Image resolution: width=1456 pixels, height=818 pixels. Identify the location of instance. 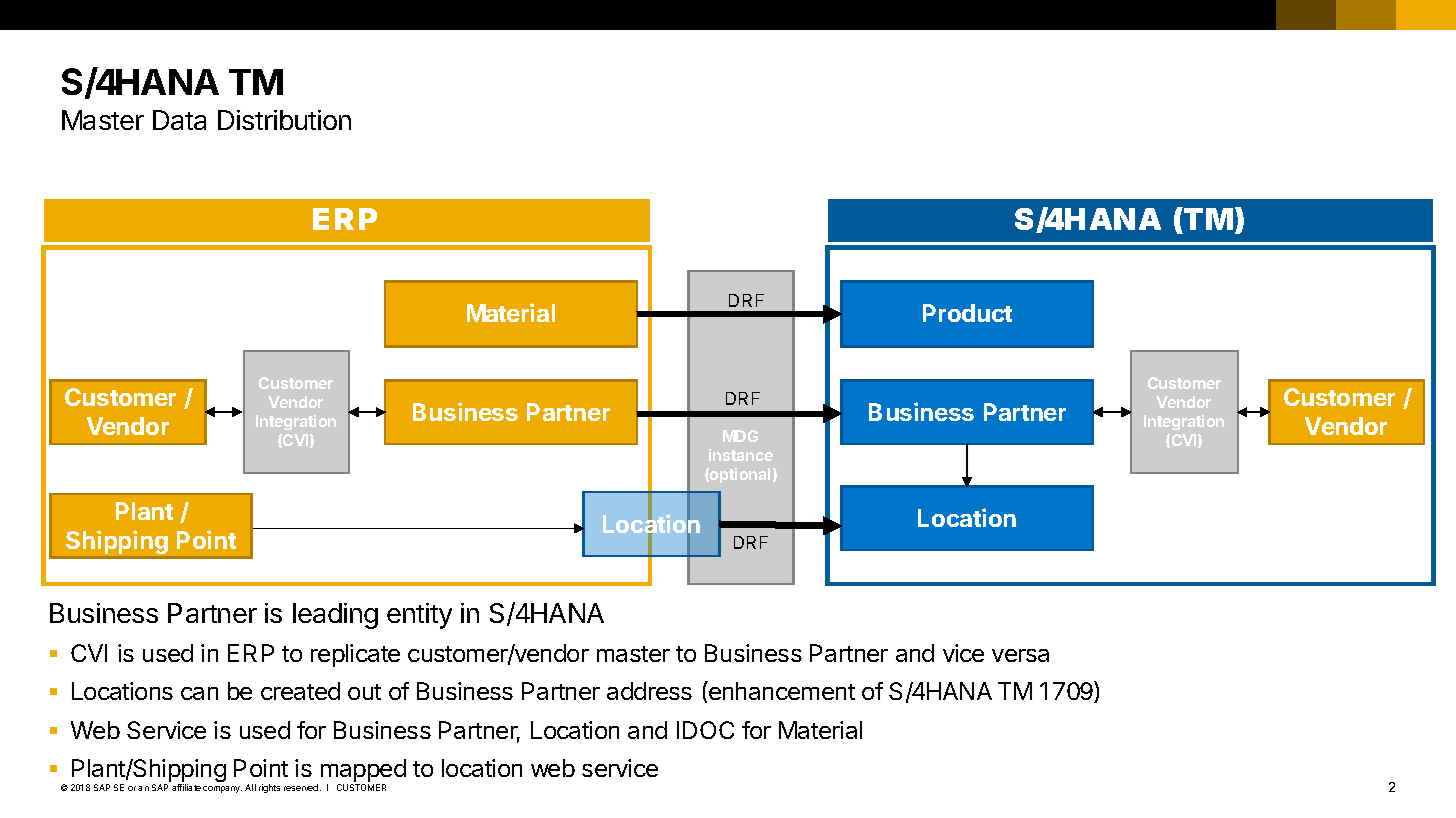
(741, 455).
